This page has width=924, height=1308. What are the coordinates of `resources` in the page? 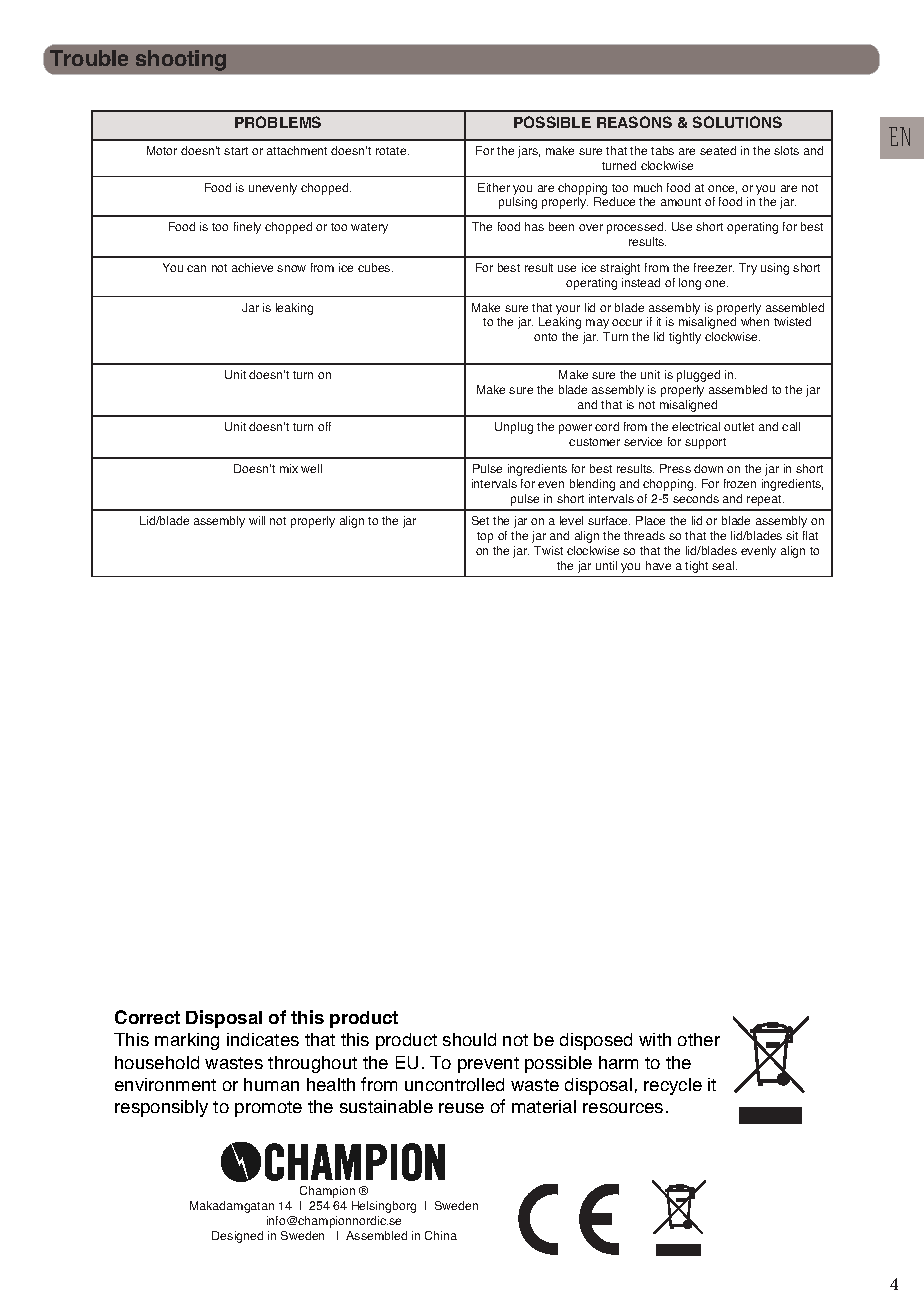 It's located at (623, 1108).
